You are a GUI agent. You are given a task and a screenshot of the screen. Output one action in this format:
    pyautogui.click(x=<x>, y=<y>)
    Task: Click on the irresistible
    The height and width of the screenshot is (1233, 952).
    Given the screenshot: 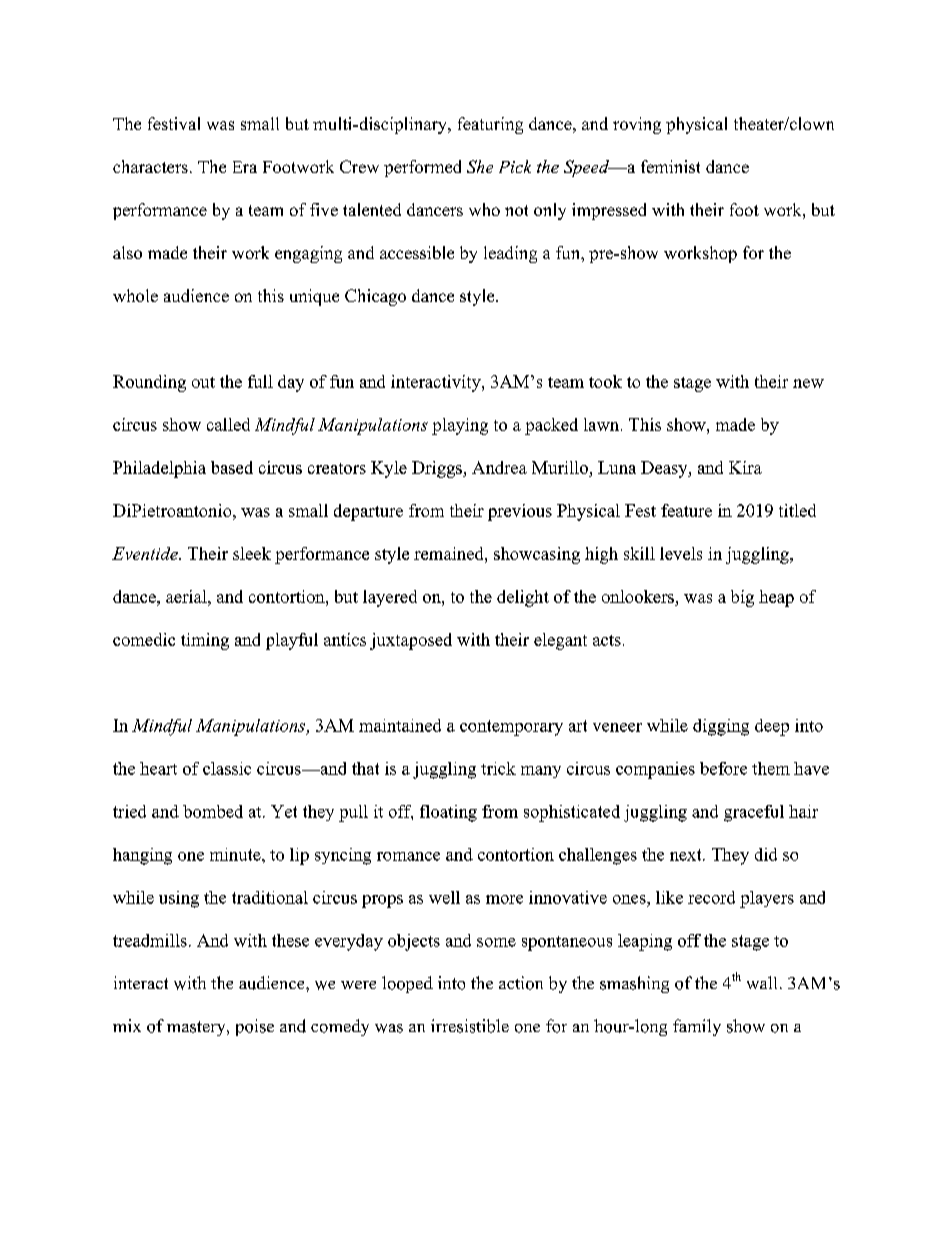 What is the action you would take?
    pyautogui.click(x=470, y=1026)
